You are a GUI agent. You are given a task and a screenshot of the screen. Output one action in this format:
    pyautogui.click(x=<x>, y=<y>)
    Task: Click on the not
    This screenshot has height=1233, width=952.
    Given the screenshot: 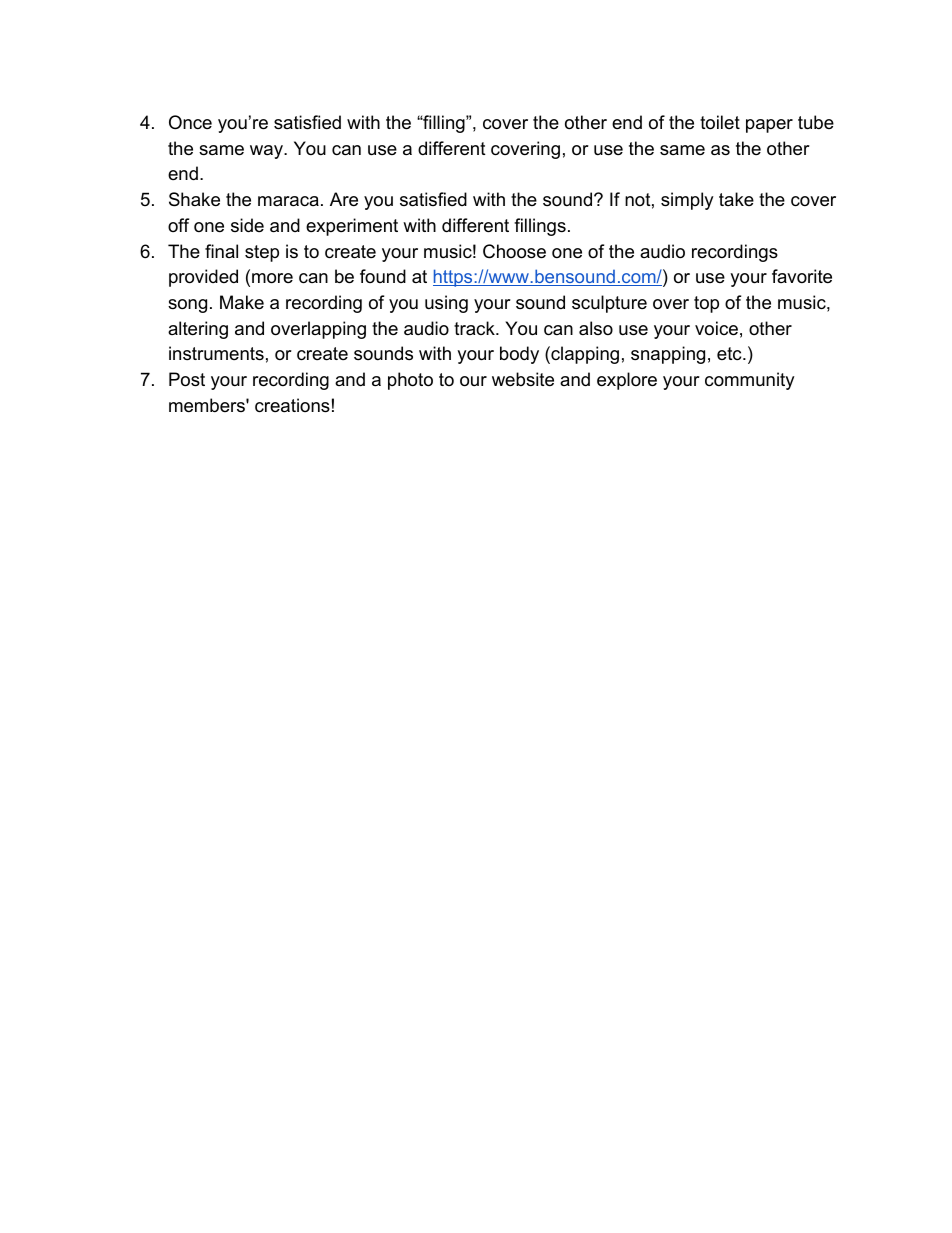 What is the action you would take?
    pyautogui.click(x=638, y=199)
